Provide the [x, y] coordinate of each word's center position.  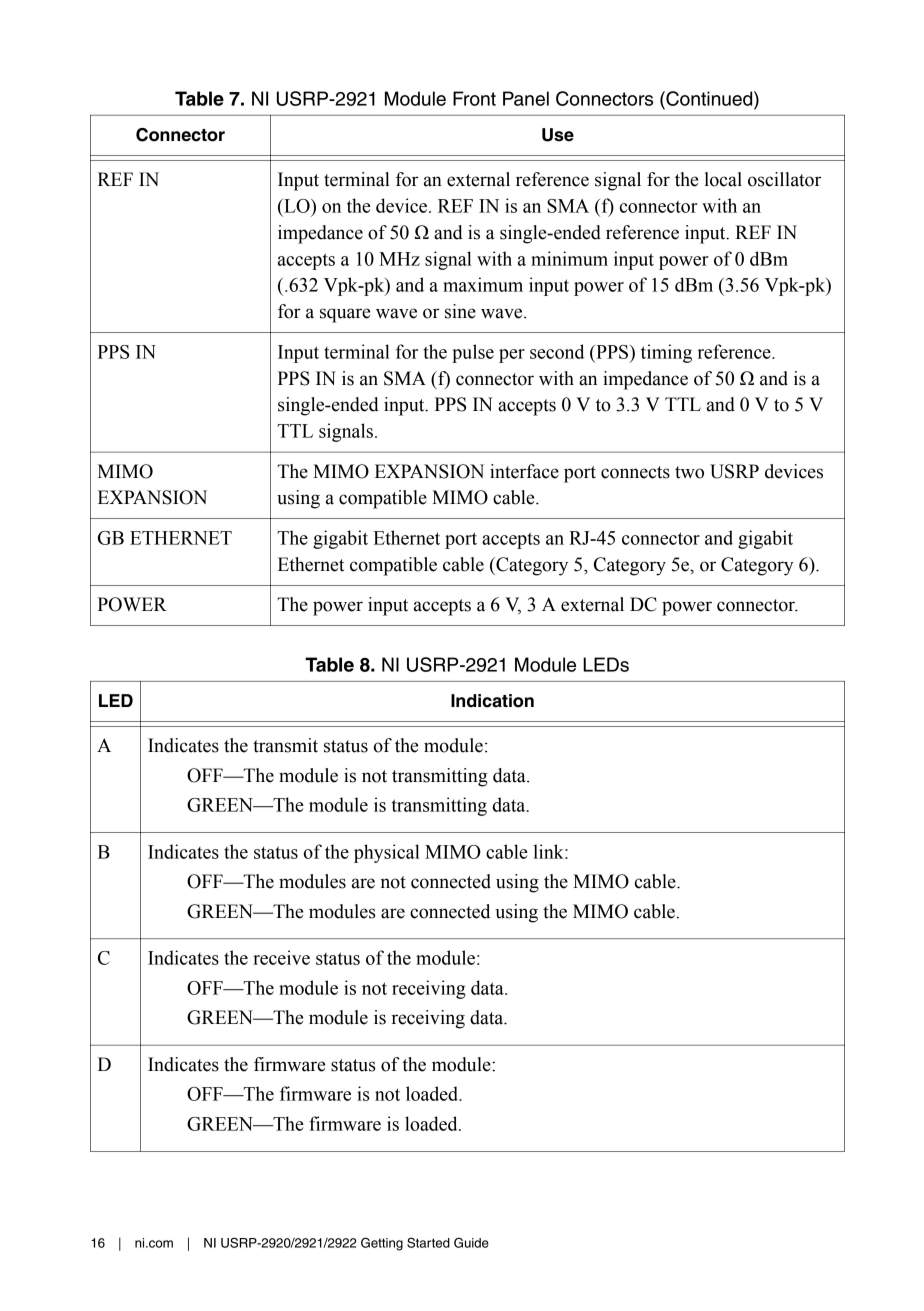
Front [474, 98]
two [689, 472]
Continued [709, 98]
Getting [382, 1244]
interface [524, 471]
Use [558, 135]
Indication [492, 701]
